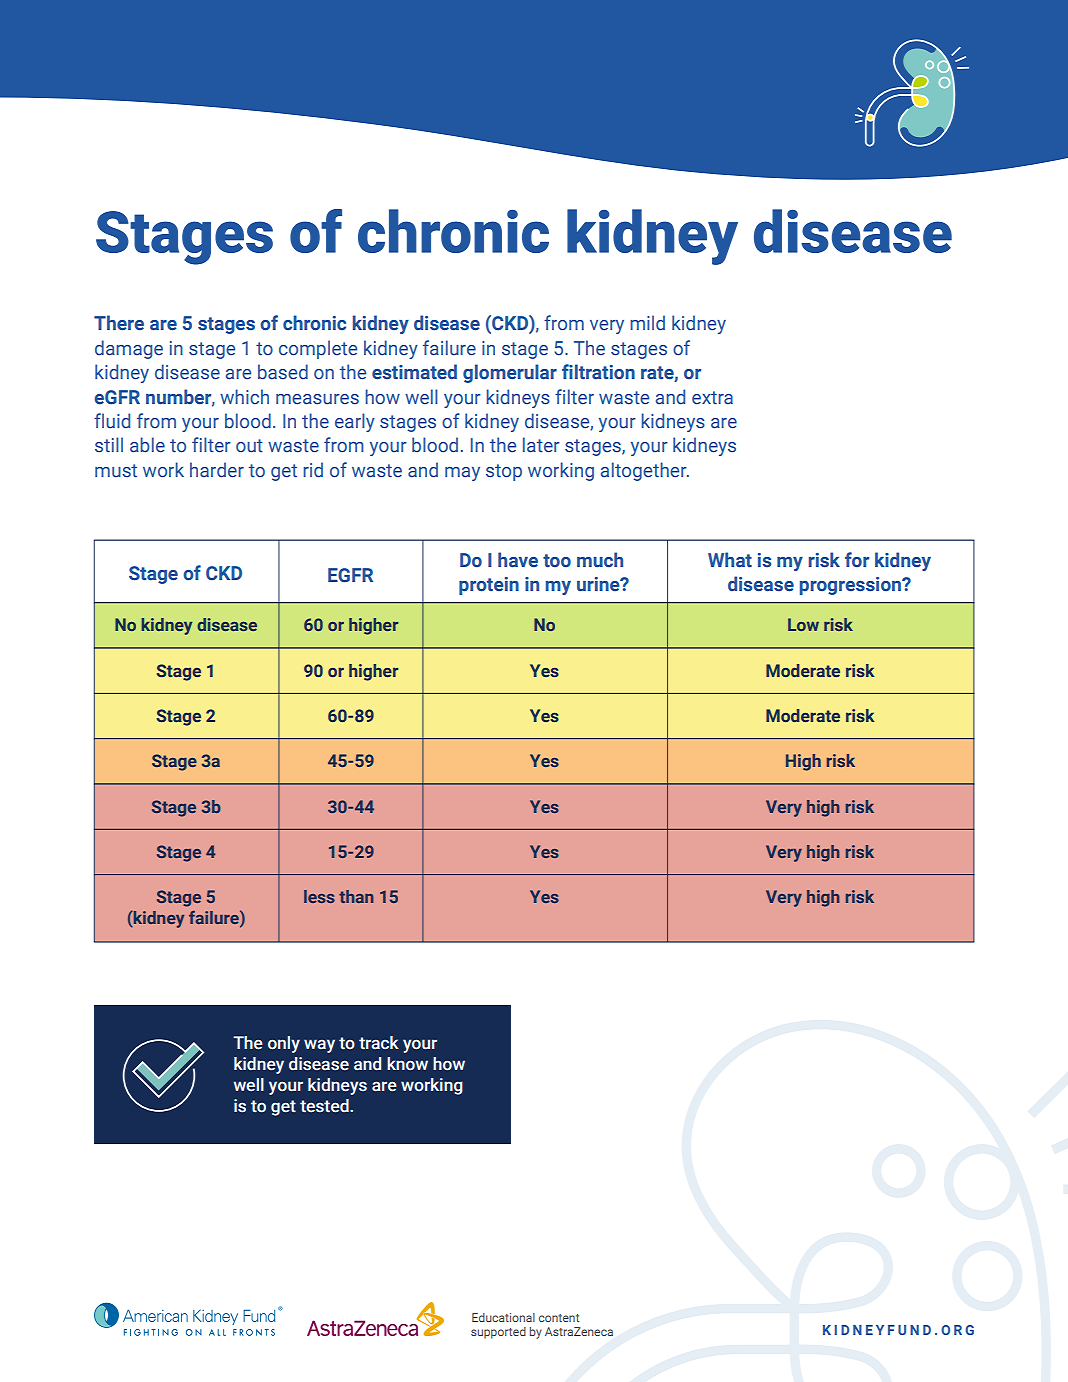 This screenshot has height=1382, width=1068. Describe the element at coordinates (712, 397) in the screenshot. I see `extra` at that location.
